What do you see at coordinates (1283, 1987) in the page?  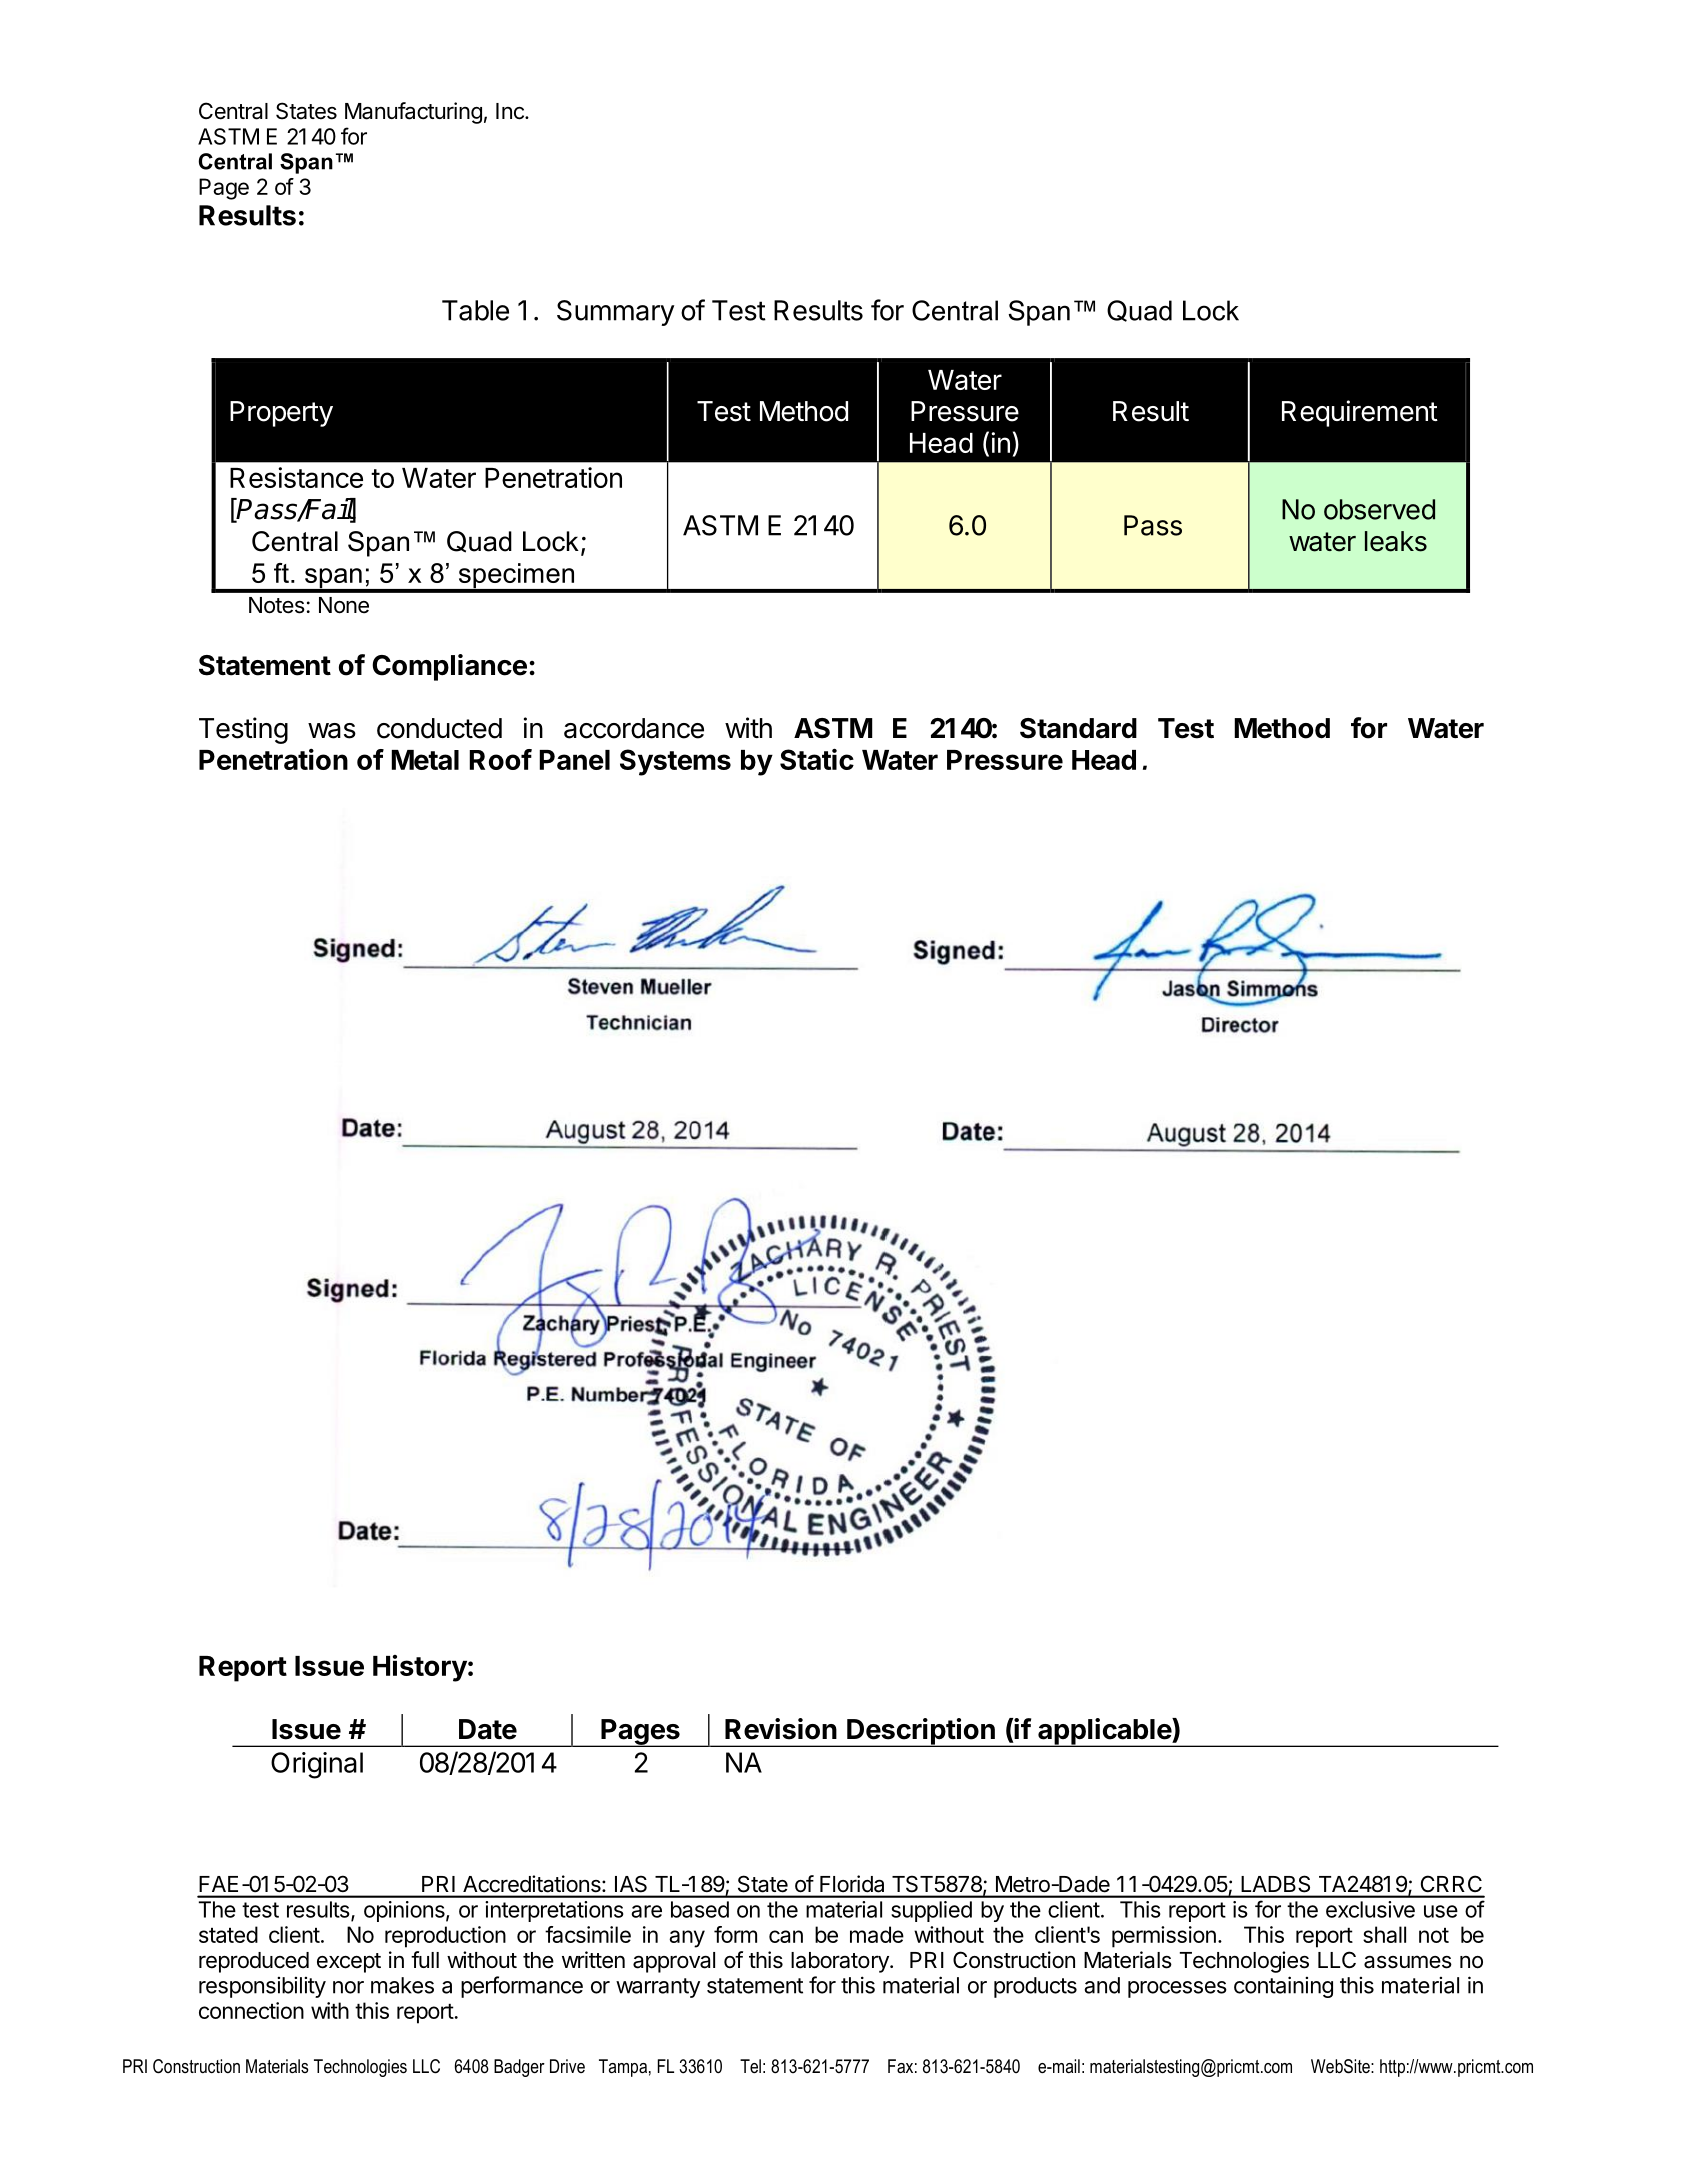 I see `containing` at bounding box center [1283, 1987].
